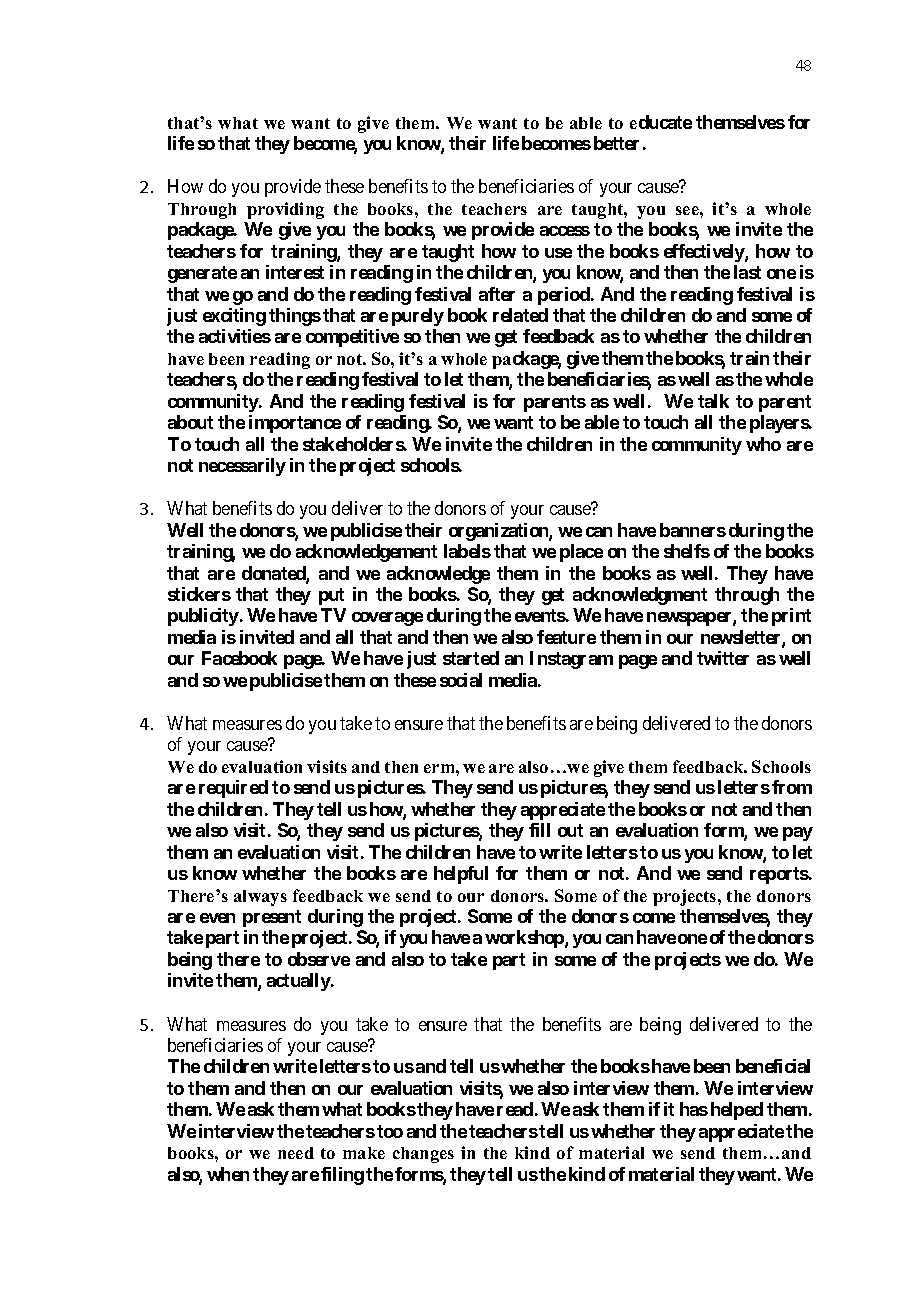  Describe the element at coordinates (423, 1155) in the page. I see `changes` at that location.
